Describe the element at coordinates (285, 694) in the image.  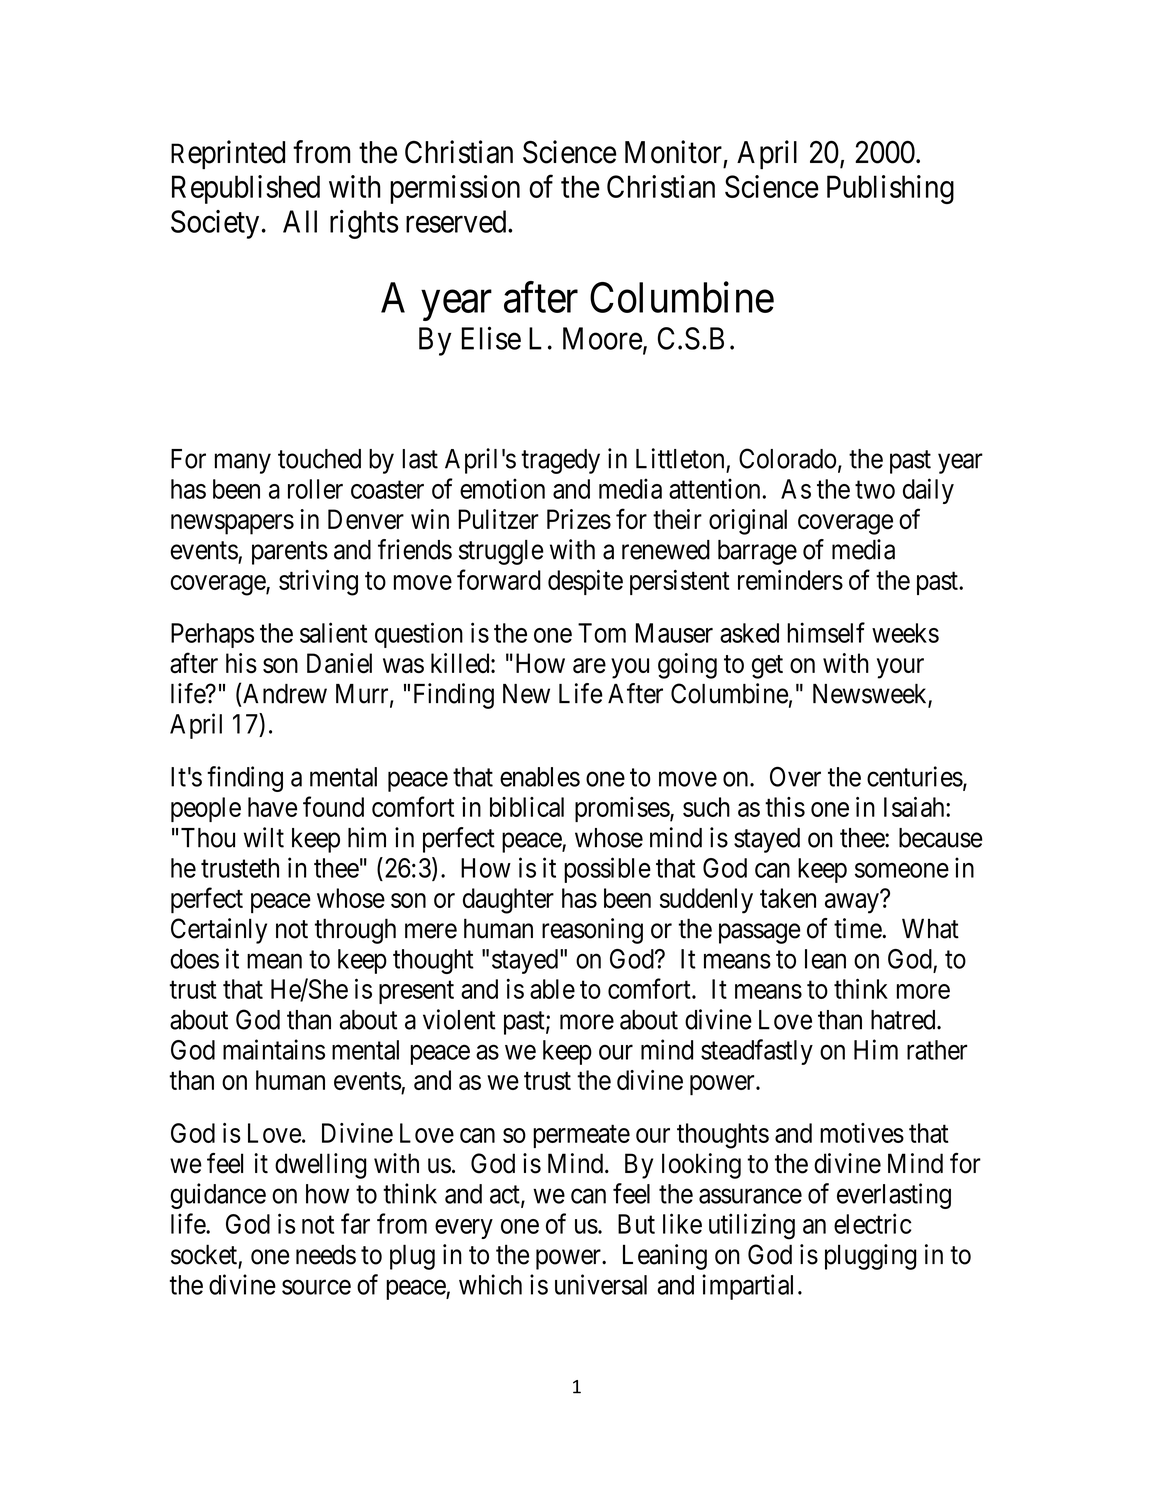
I see `Andrew` at that location.
